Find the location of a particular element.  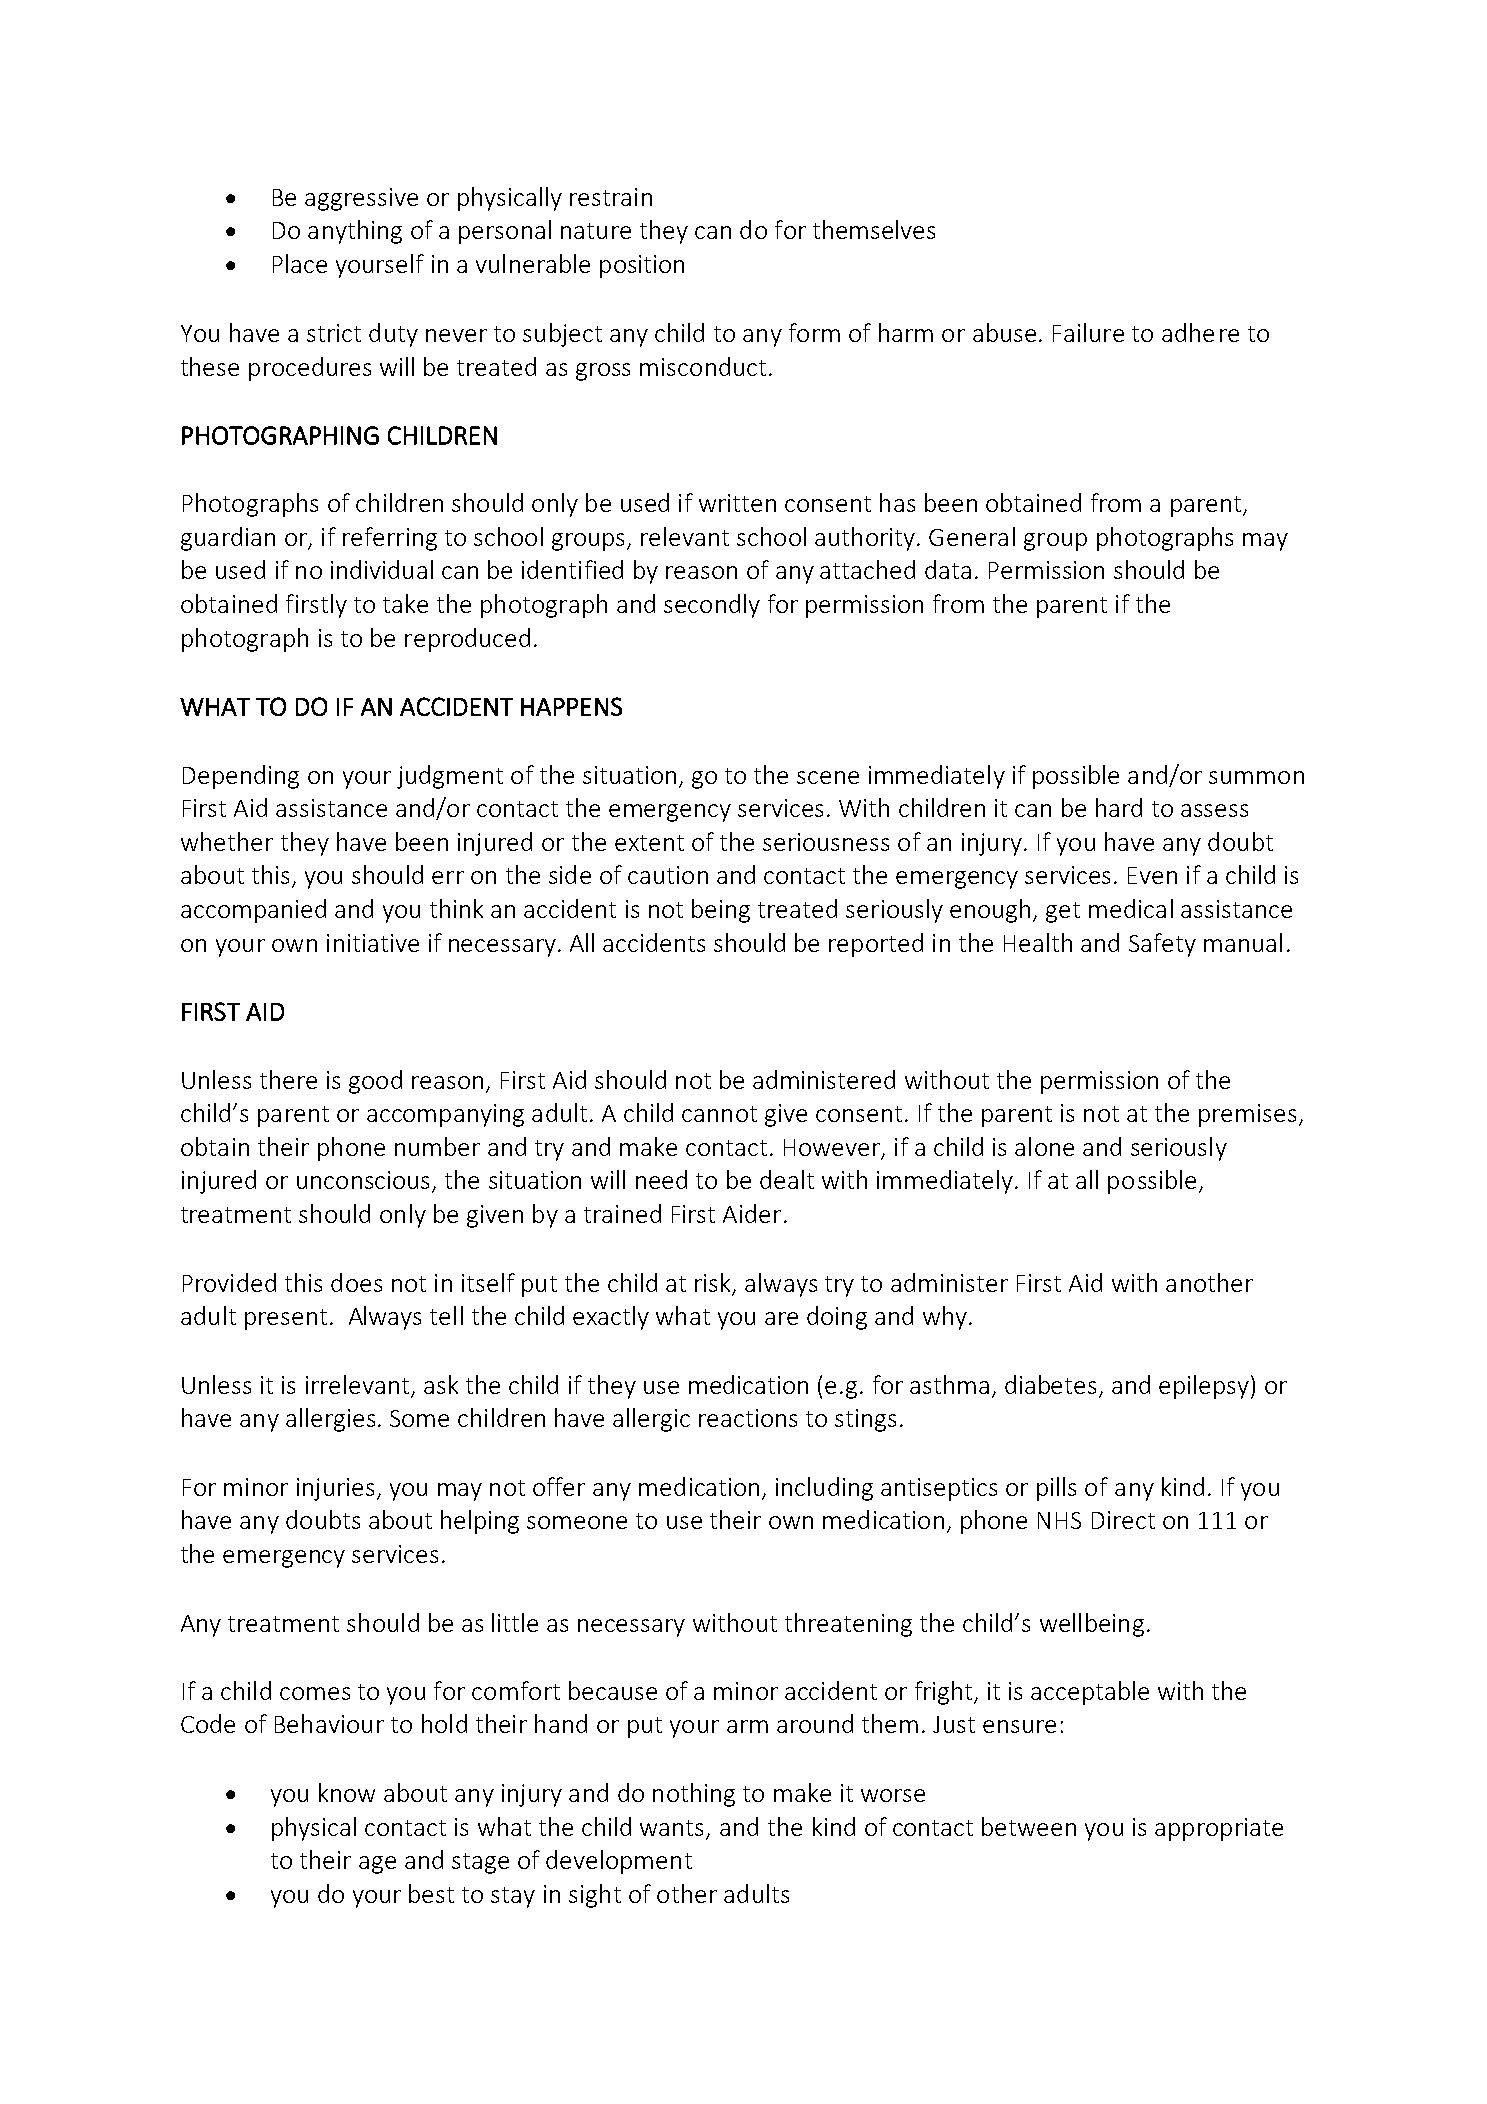

anything is located at coordinates (355, 232).
